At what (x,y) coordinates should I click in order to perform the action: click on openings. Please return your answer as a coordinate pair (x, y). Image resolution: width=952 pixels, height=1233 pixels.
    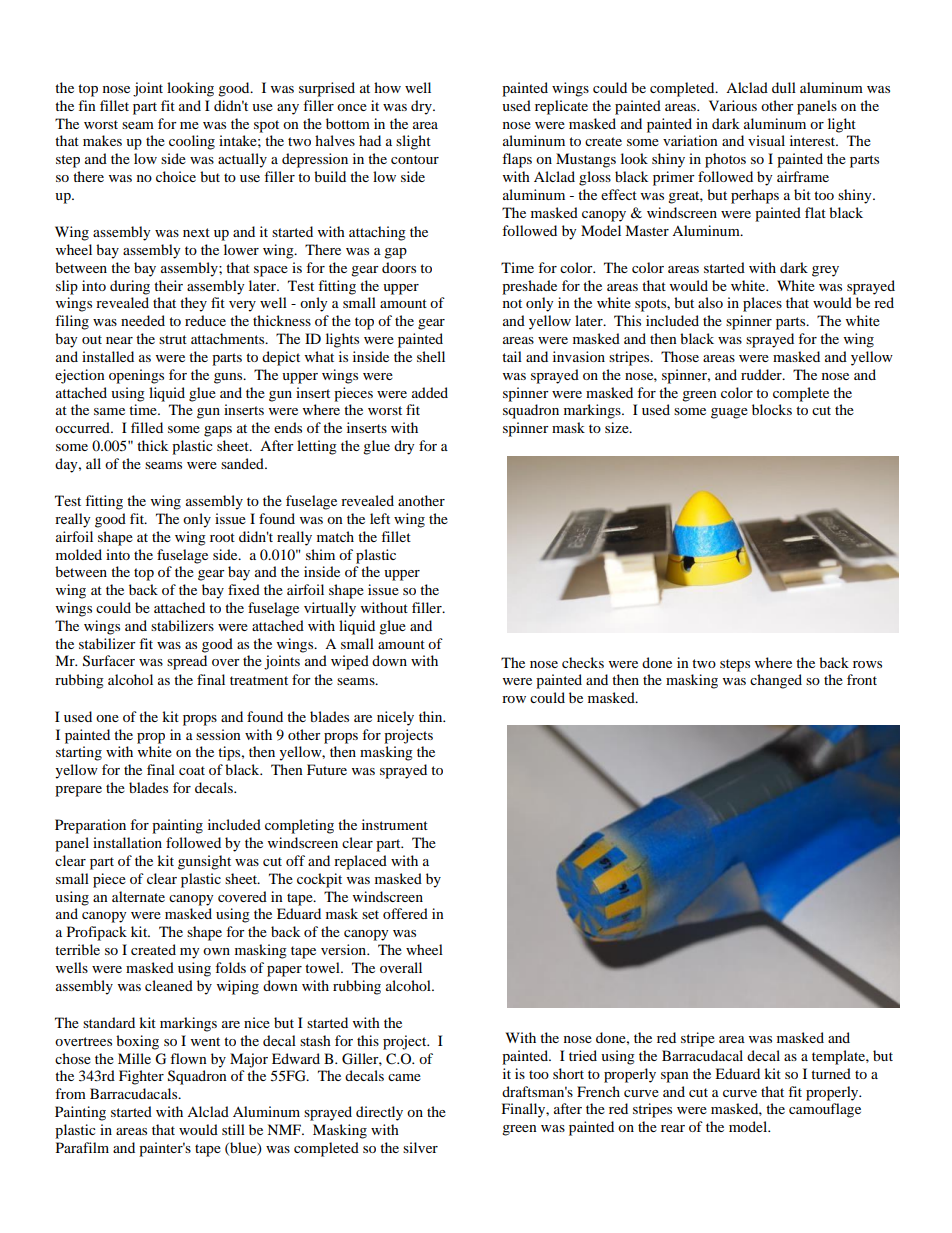
    Looking at the image, I should click on (136, 376).
